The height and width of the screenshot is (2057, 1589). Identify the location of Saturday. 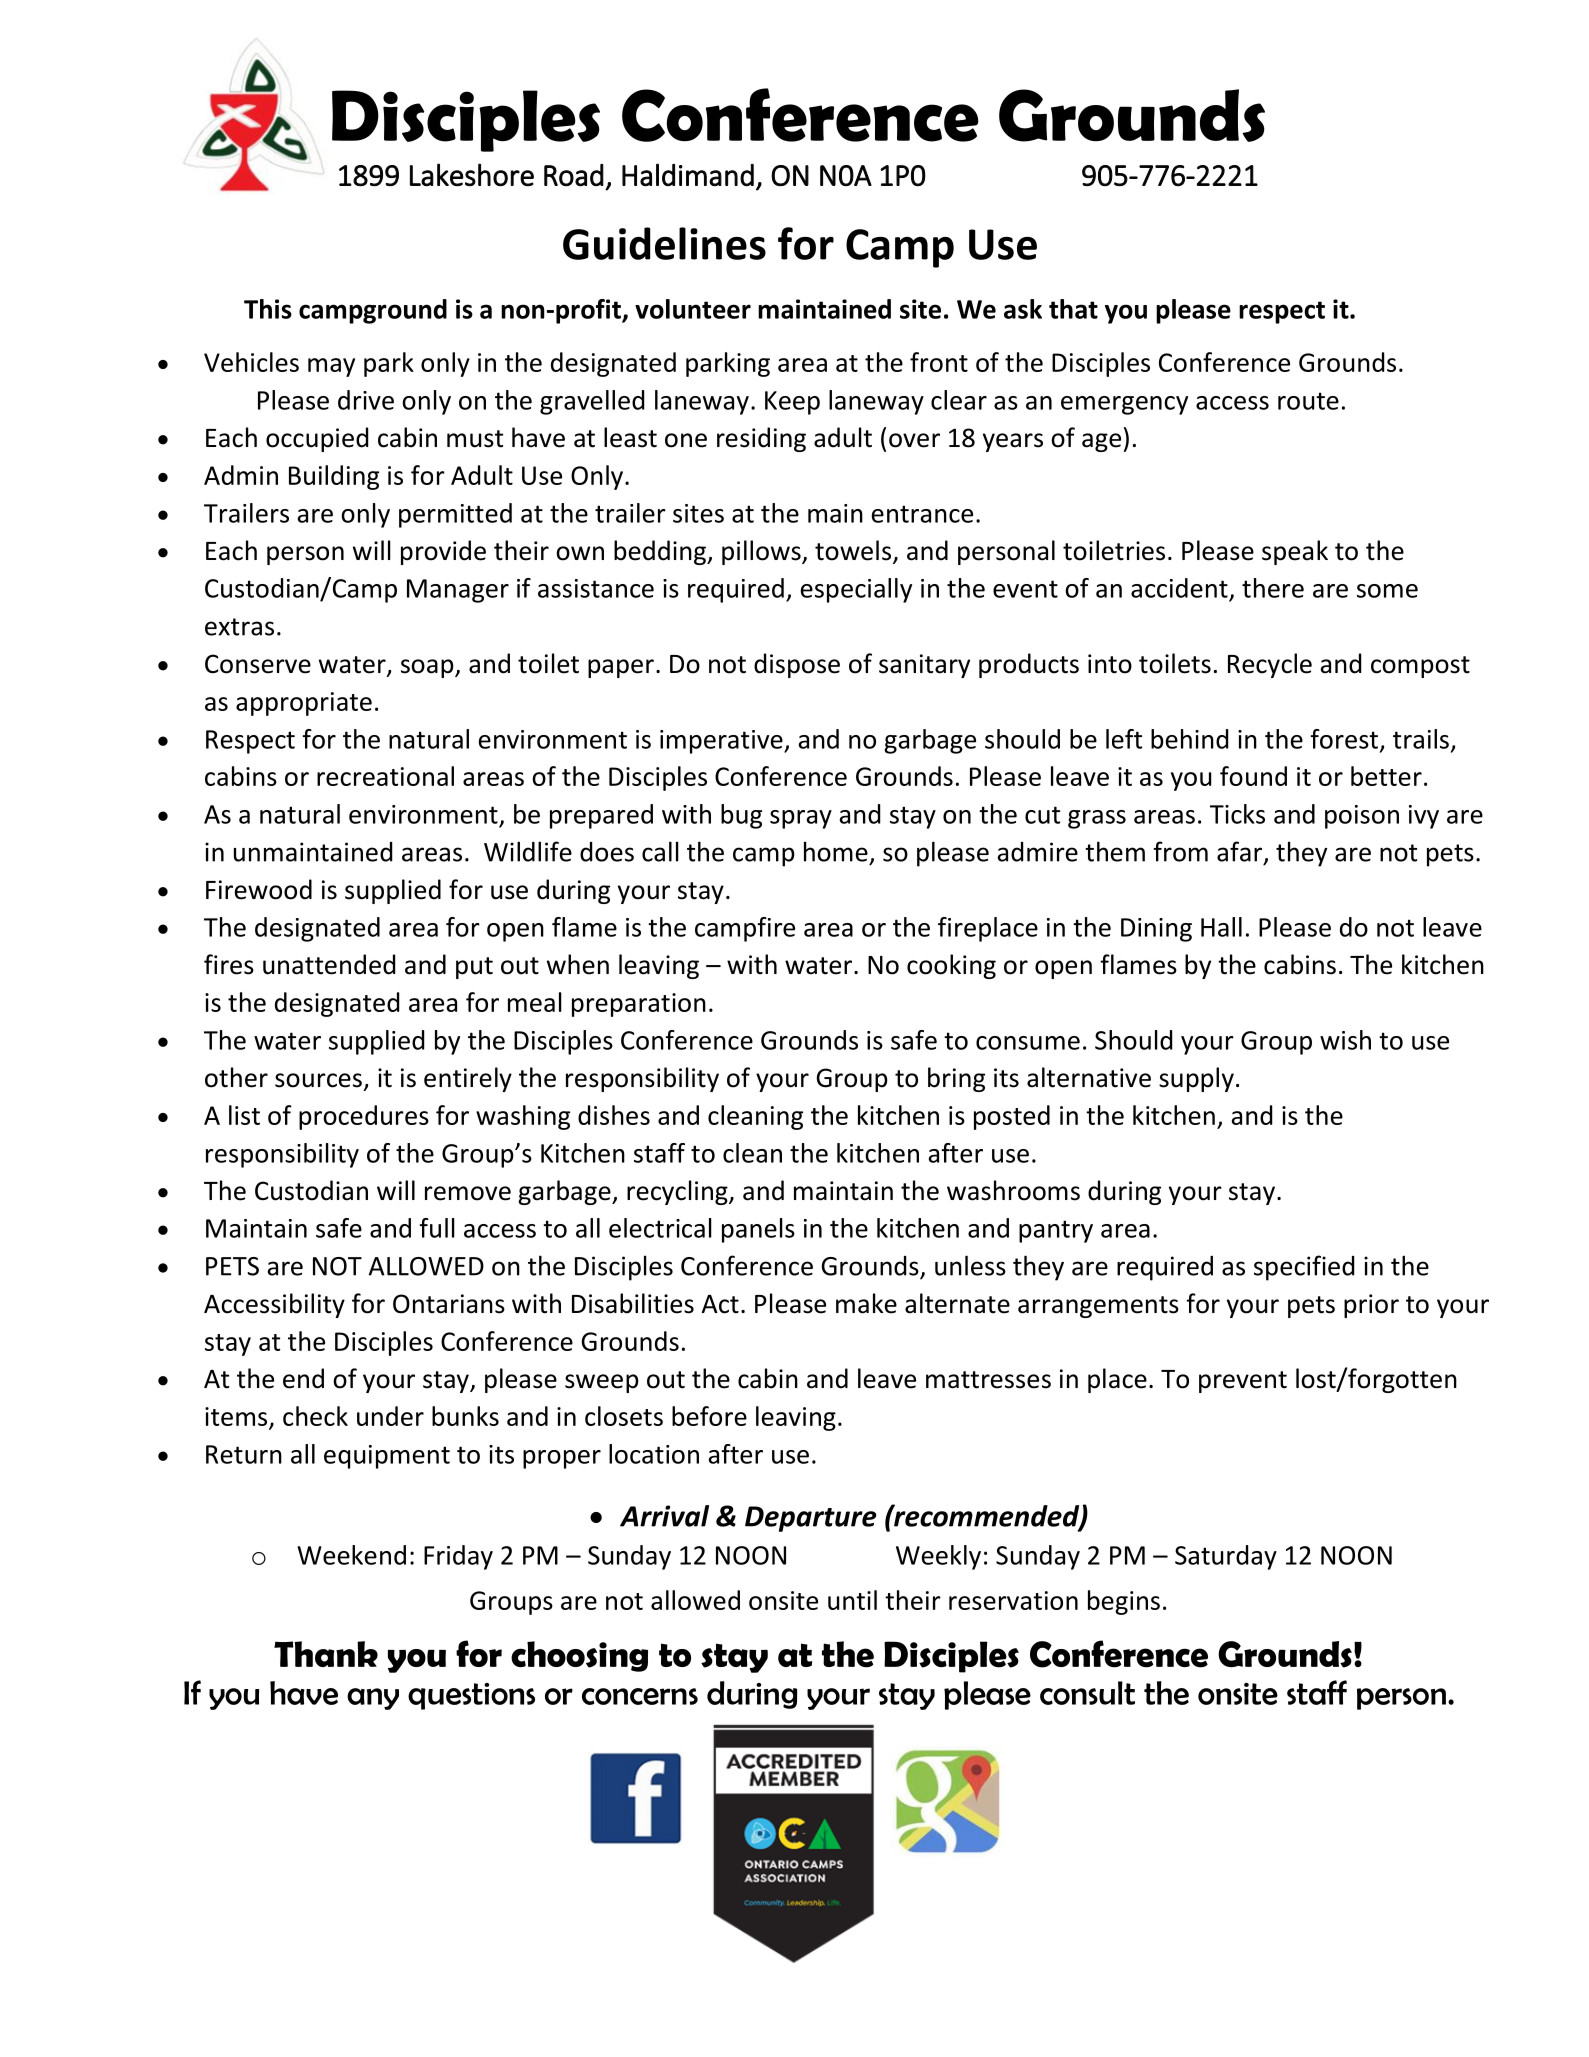
(1226, 1557).
